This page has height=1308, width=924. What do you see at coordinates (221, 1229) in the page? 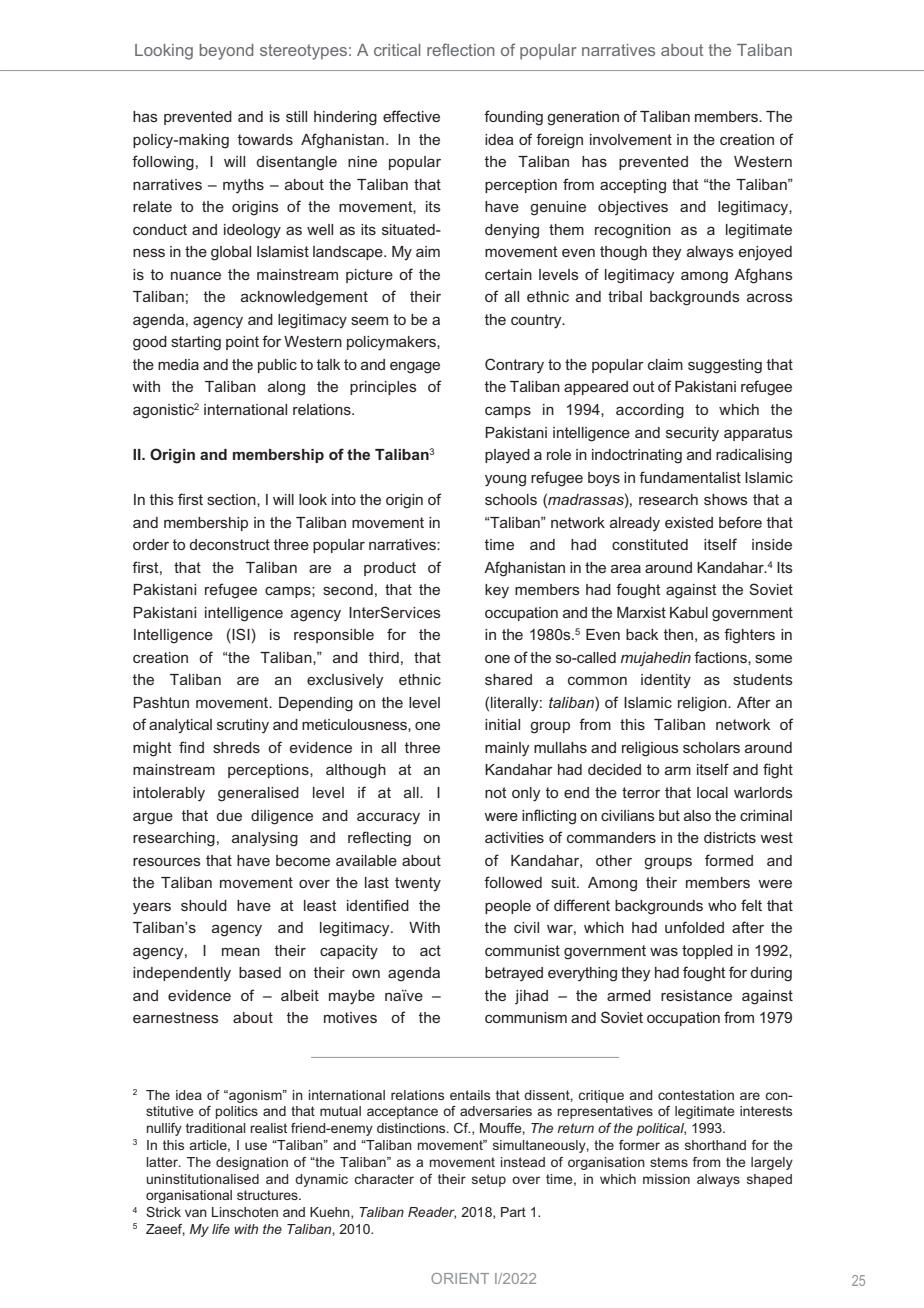
I see `life` at bounding box center [221, 1229].
